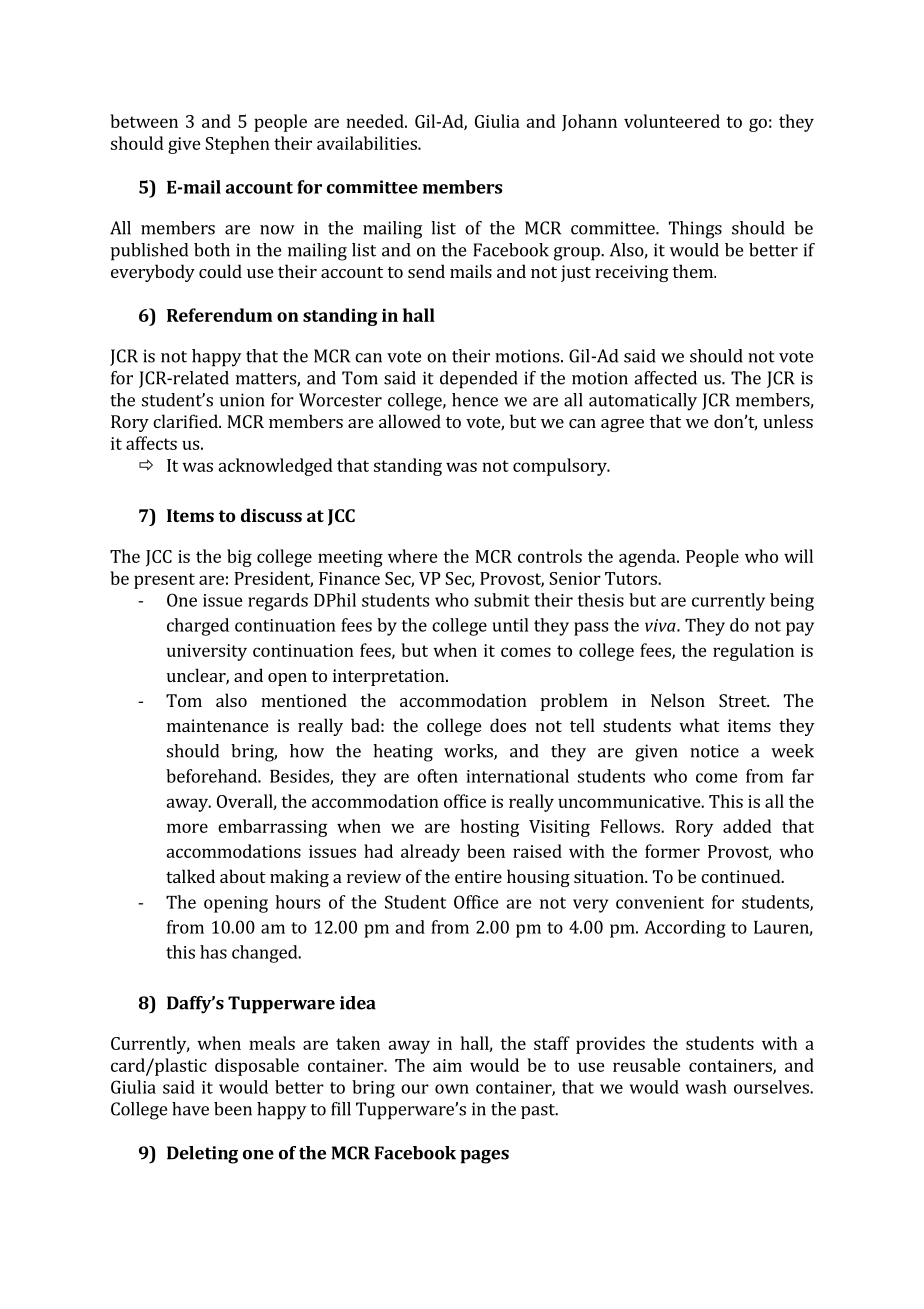 The width and height of the screenshot is (924, 1309). Describe the element at coordinates (788, 421) in the screenshot. I see `unless` at that location.
